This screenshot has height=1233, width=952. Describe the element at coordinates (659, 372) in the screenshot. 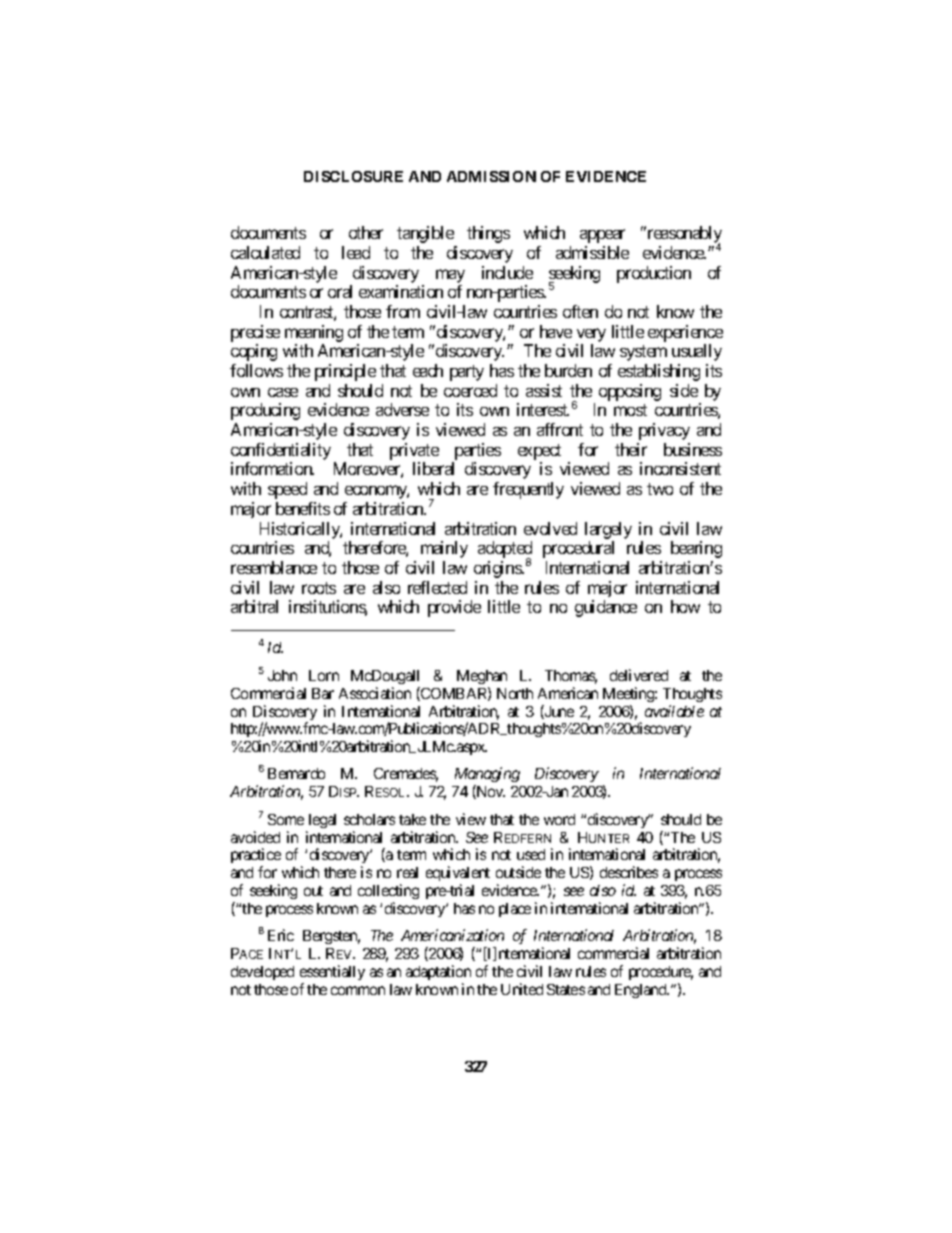

I see `establishing` at that location.
